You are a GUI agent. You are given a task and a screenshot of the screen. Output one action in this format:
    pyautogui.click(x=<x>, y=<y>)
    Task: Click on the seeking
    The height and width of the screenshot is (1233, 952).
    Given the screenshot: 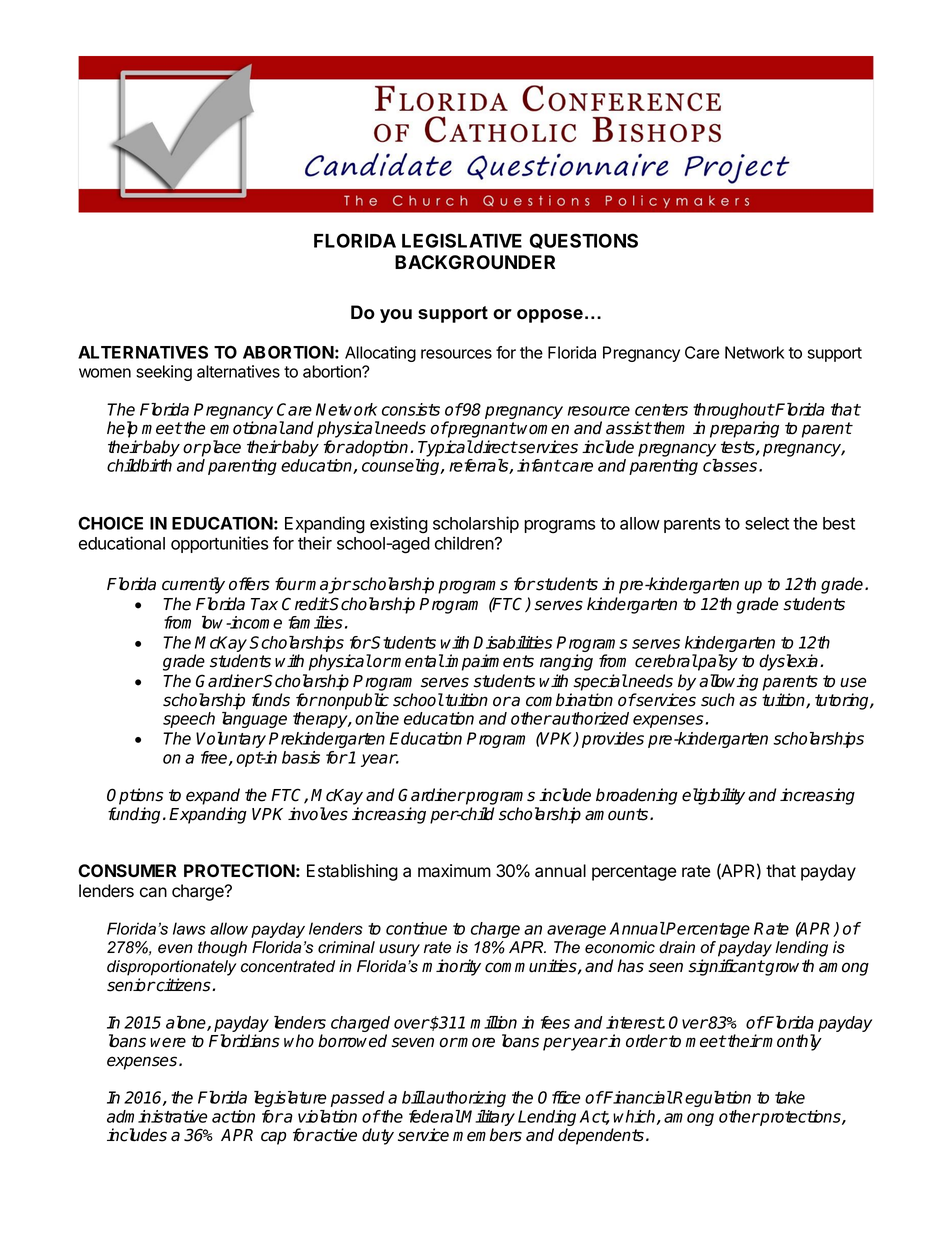 What is the action you would take?
    pyautogui.click(x=164, y=373)
